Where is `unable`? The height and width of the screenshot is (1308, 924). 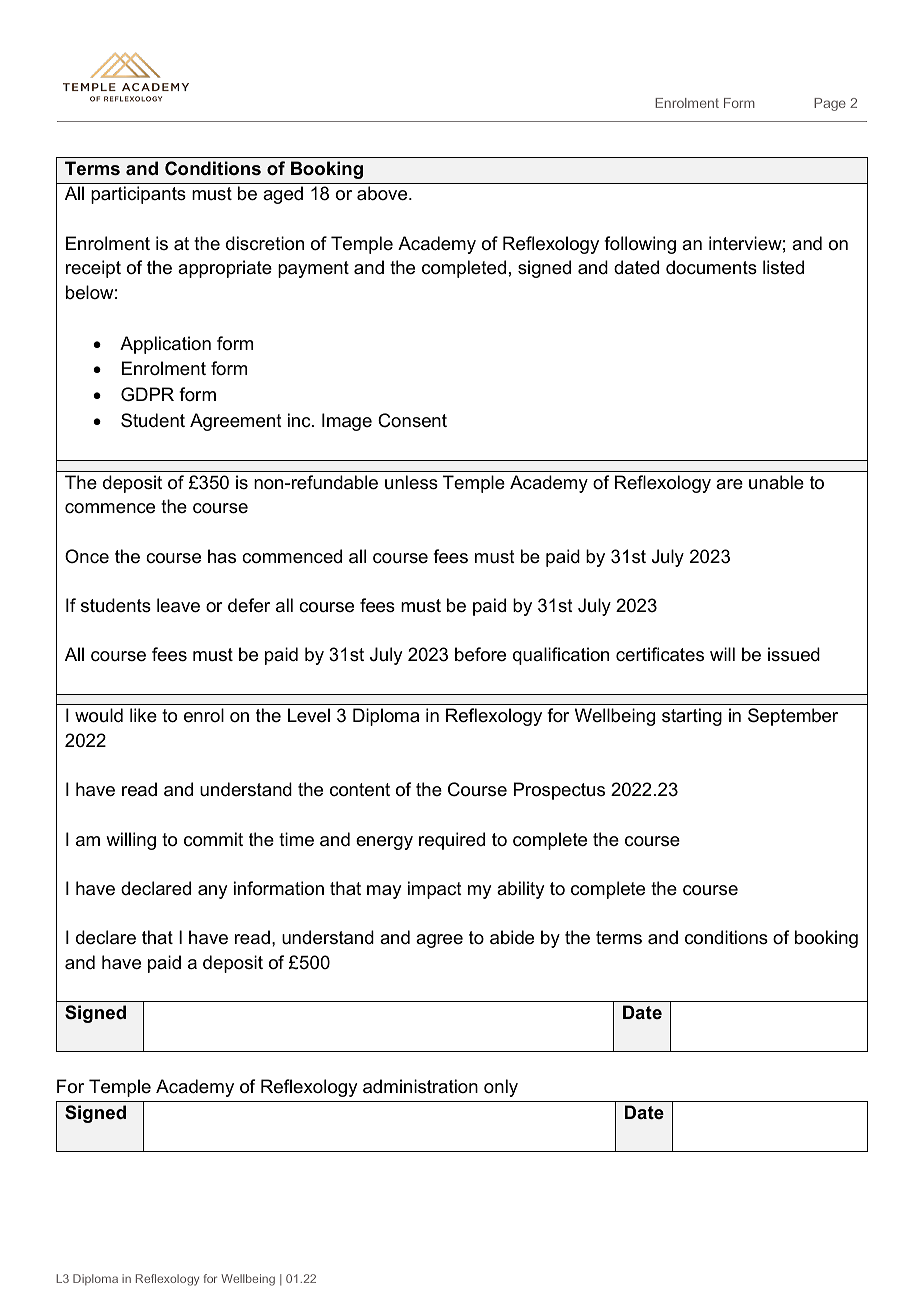
unable is located at coordinates (776, 482).
